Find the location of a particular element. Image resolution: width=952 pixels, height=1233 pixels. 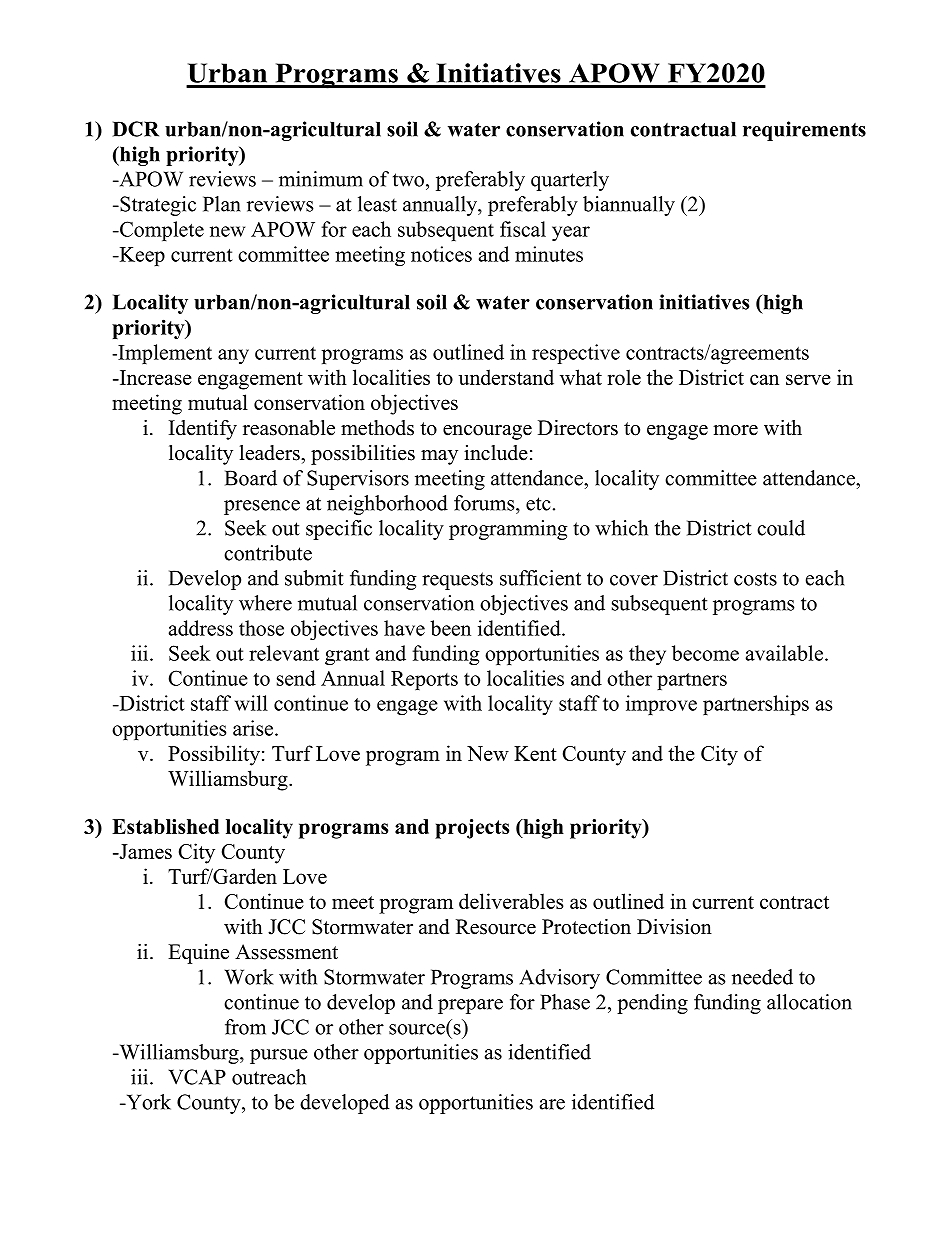

requirements is located at coordinates (804, 131).
